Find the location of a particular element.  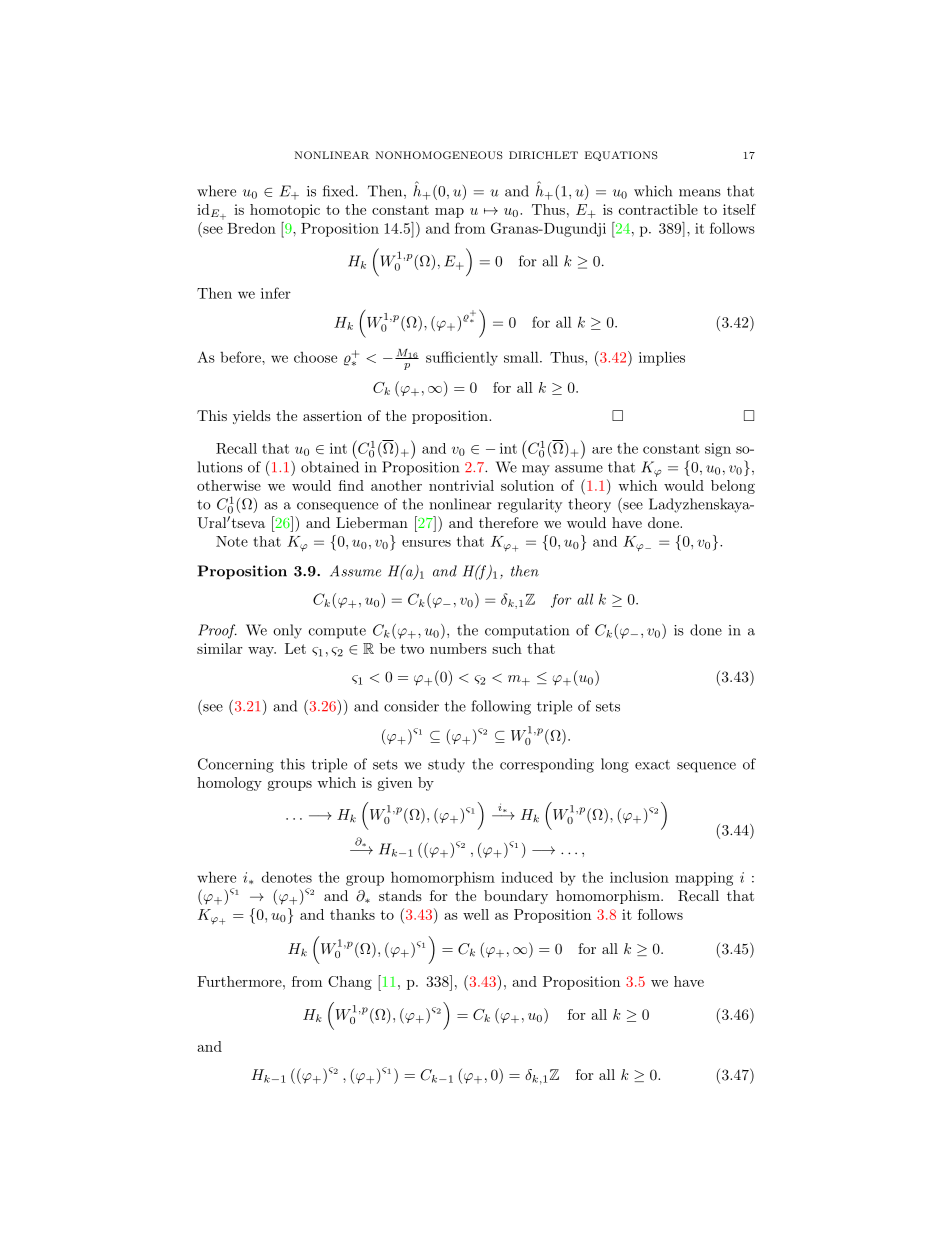

Furthermore is located at coordinates (240, 981).
